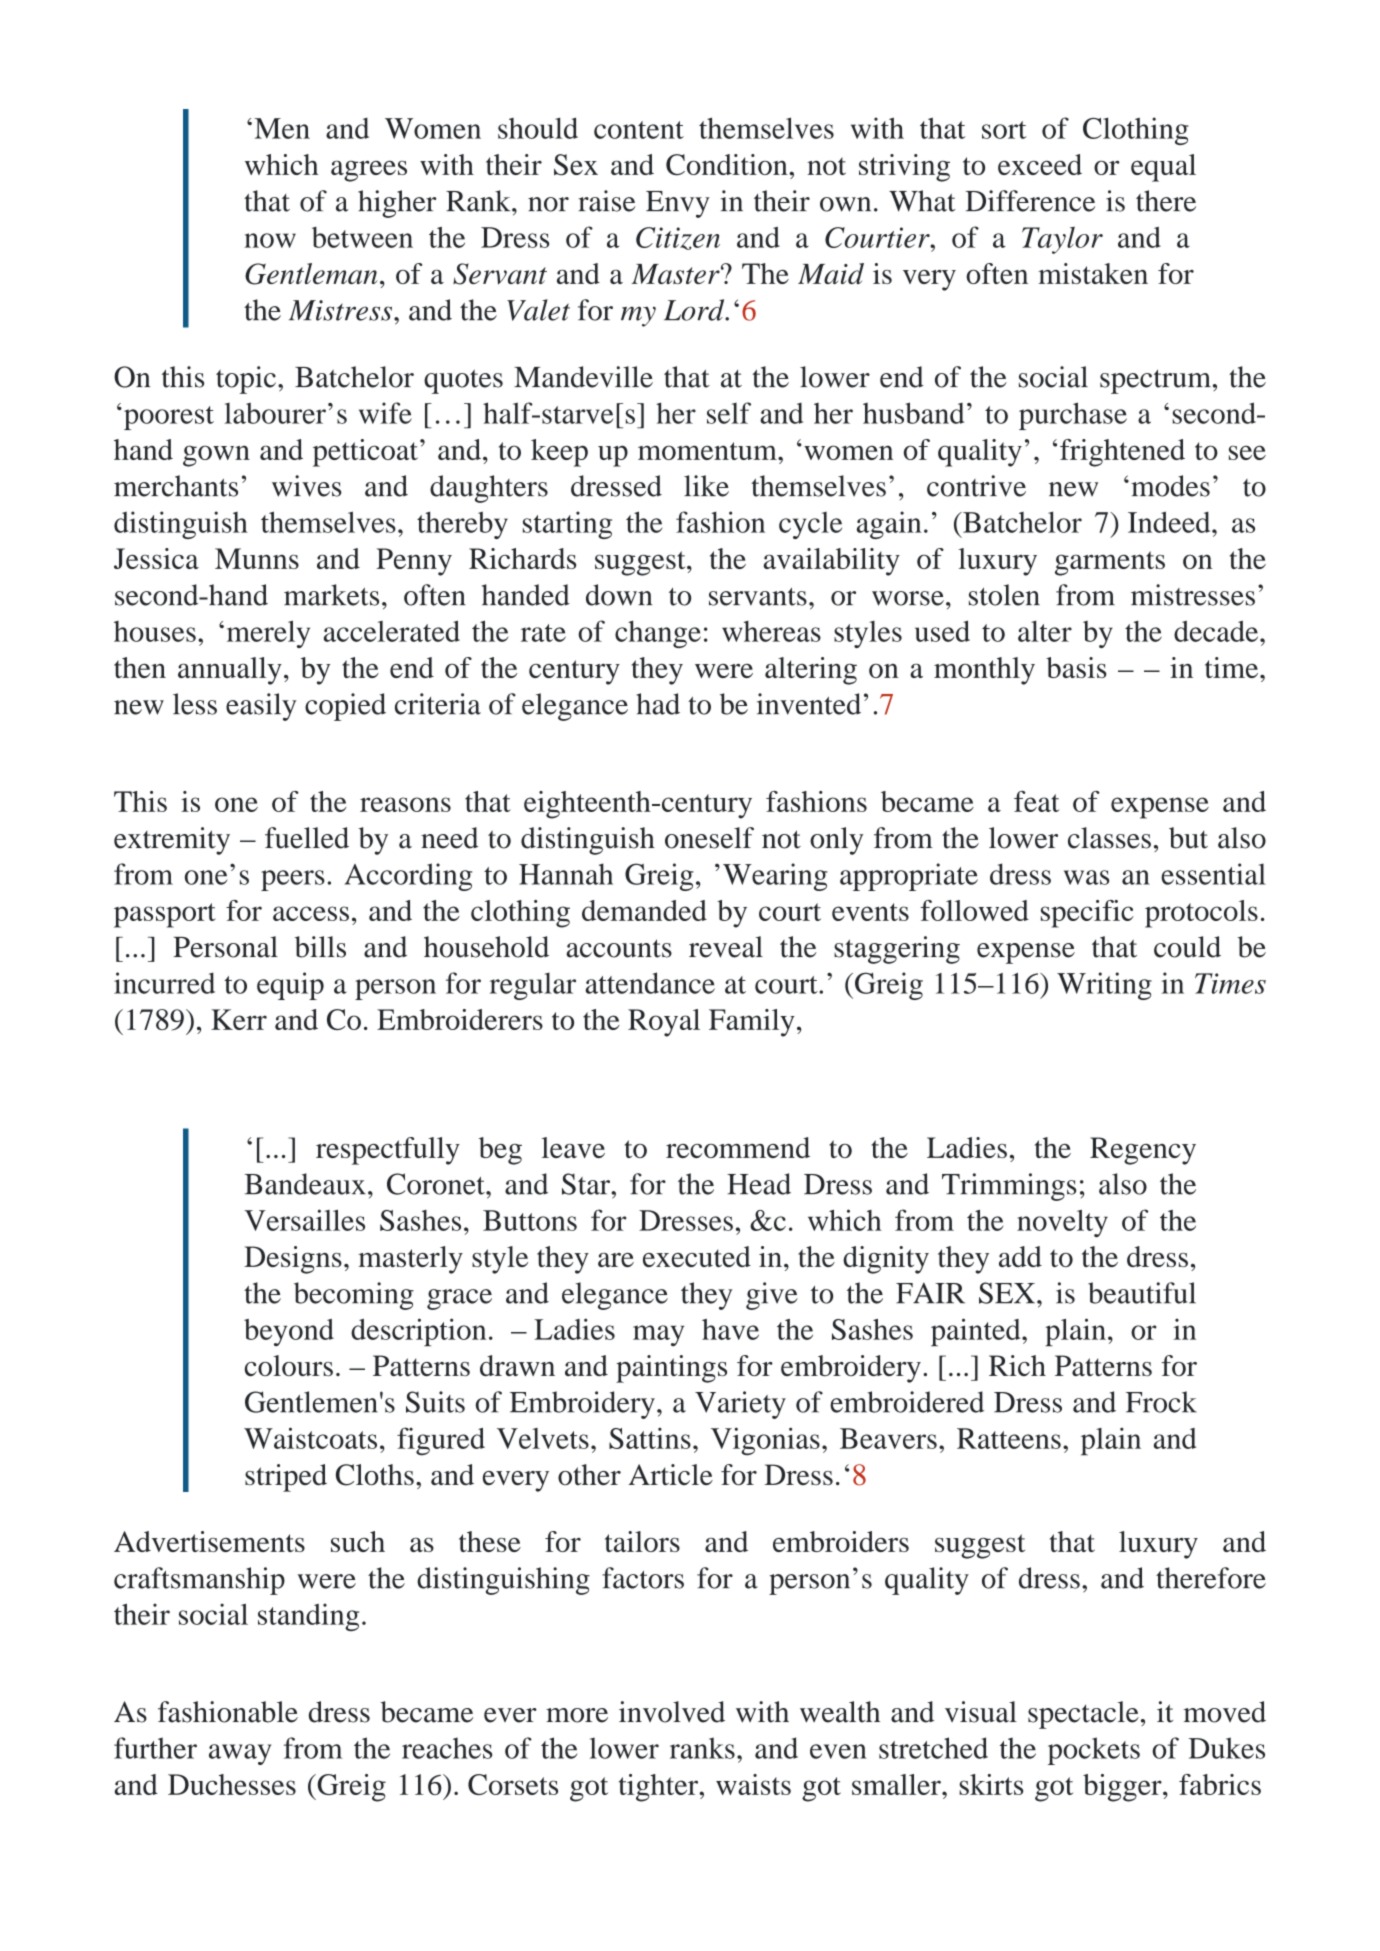  What do you see at coordinates (270, 240) in the screenshot?
I see `now` at bounding box center [270, 240].
